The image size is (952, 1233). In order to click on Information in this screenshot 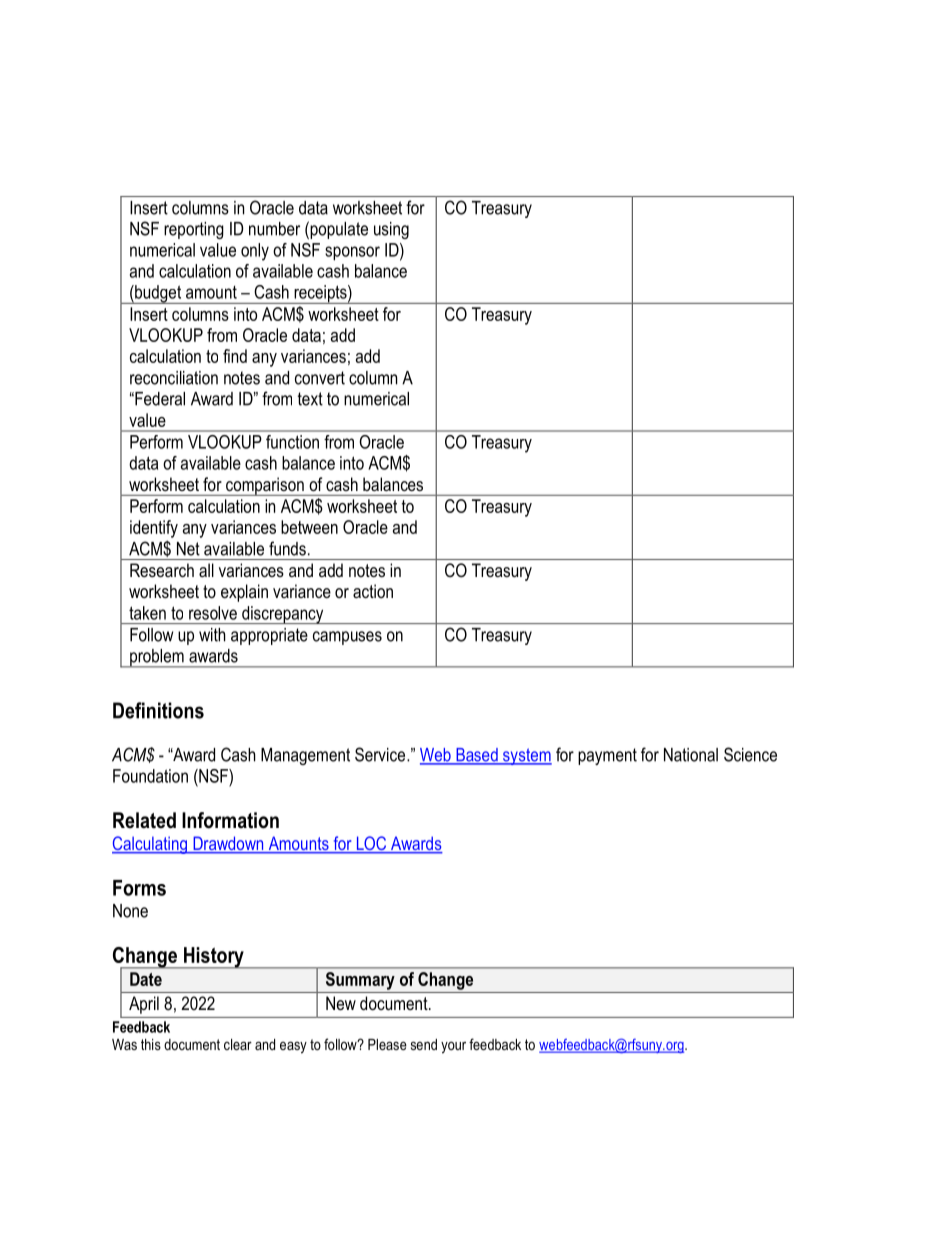, I will do `click(230, 820)`.
